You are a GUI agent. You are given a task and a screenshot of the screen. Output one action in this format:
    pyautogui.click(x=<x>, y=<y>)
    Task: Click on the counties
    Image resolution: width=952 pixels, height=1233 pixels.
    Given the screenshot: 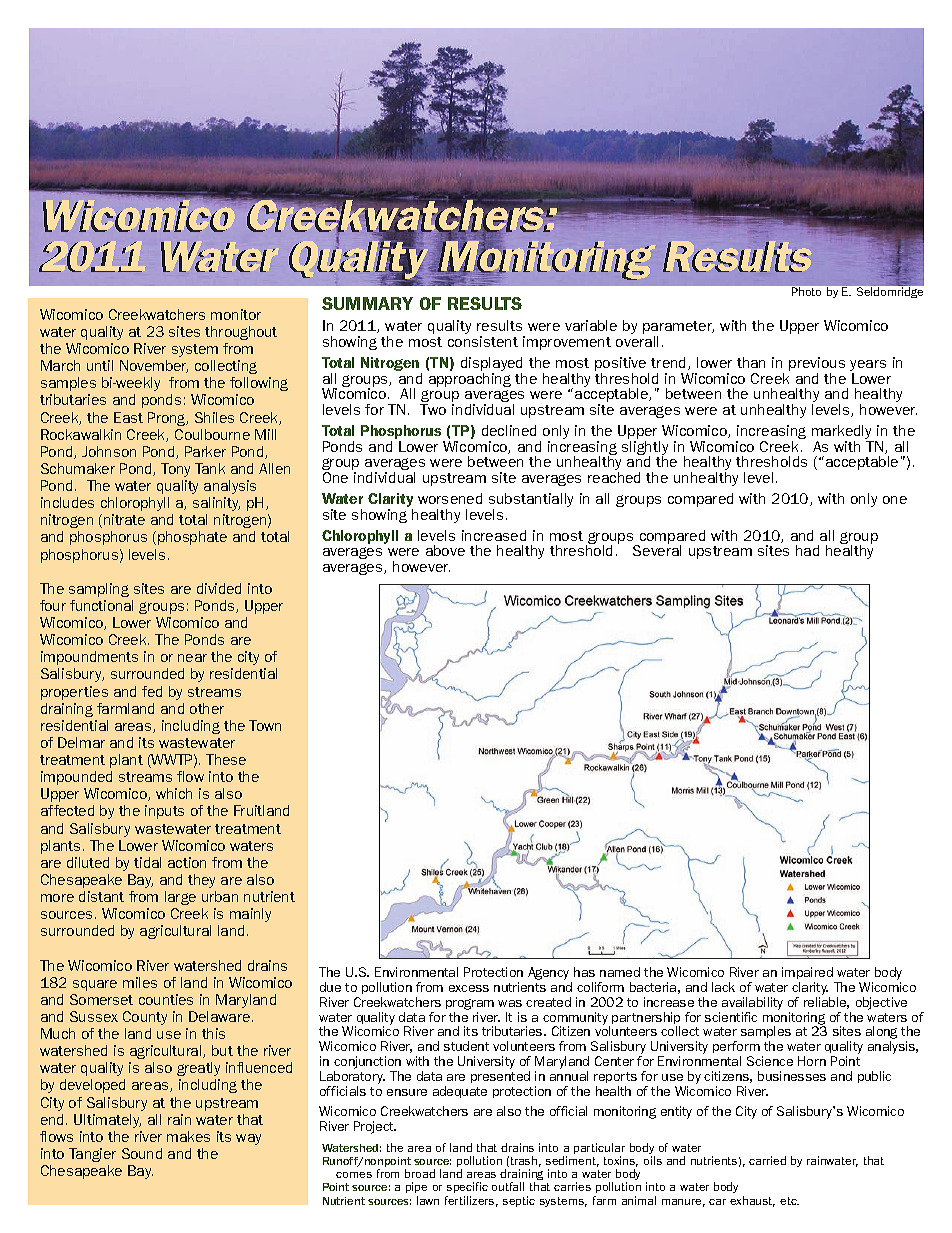 What is the action you would take?
    pyautogui.click(x=166, y=999)
